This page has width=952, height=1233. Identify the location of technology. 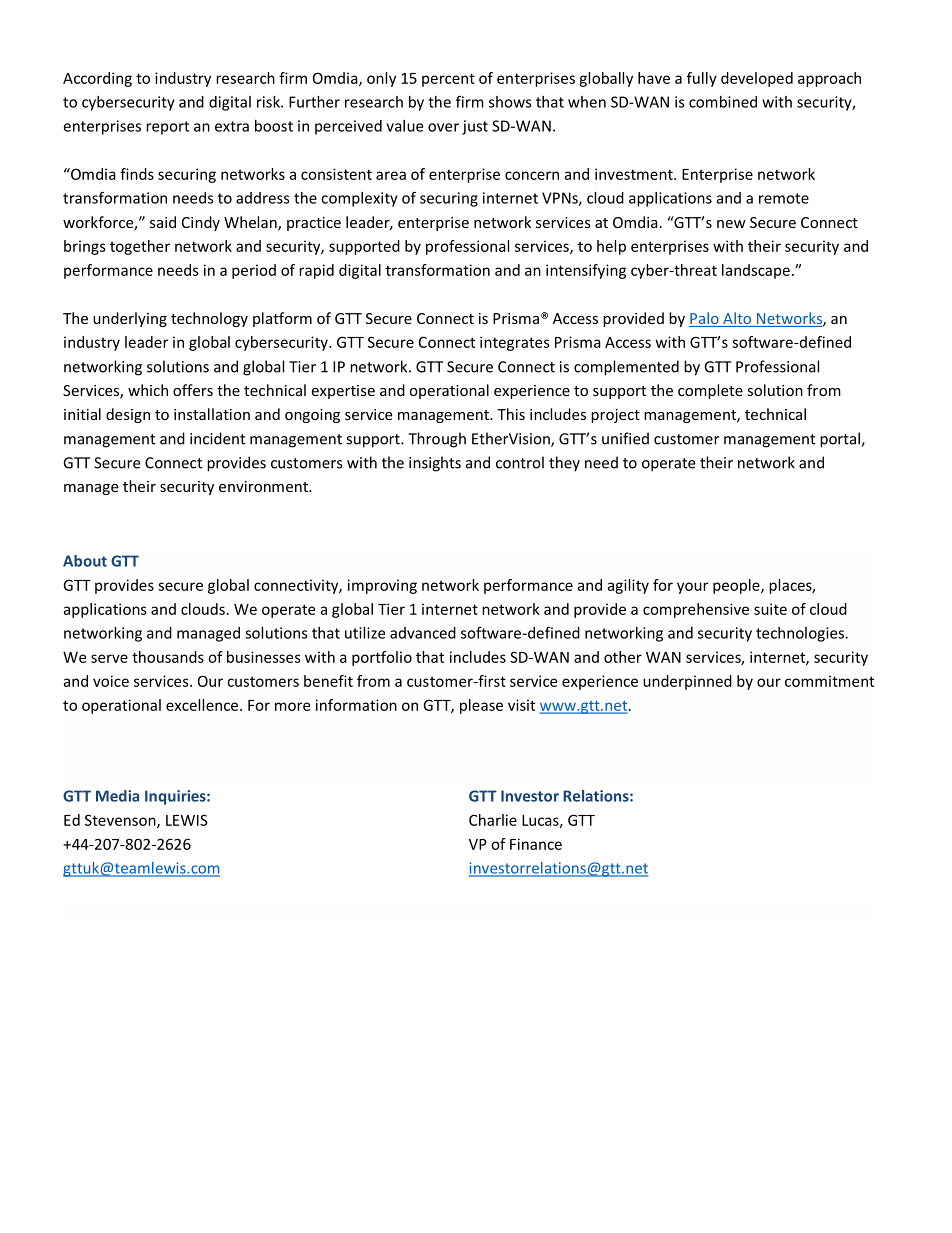
(209, 319).
